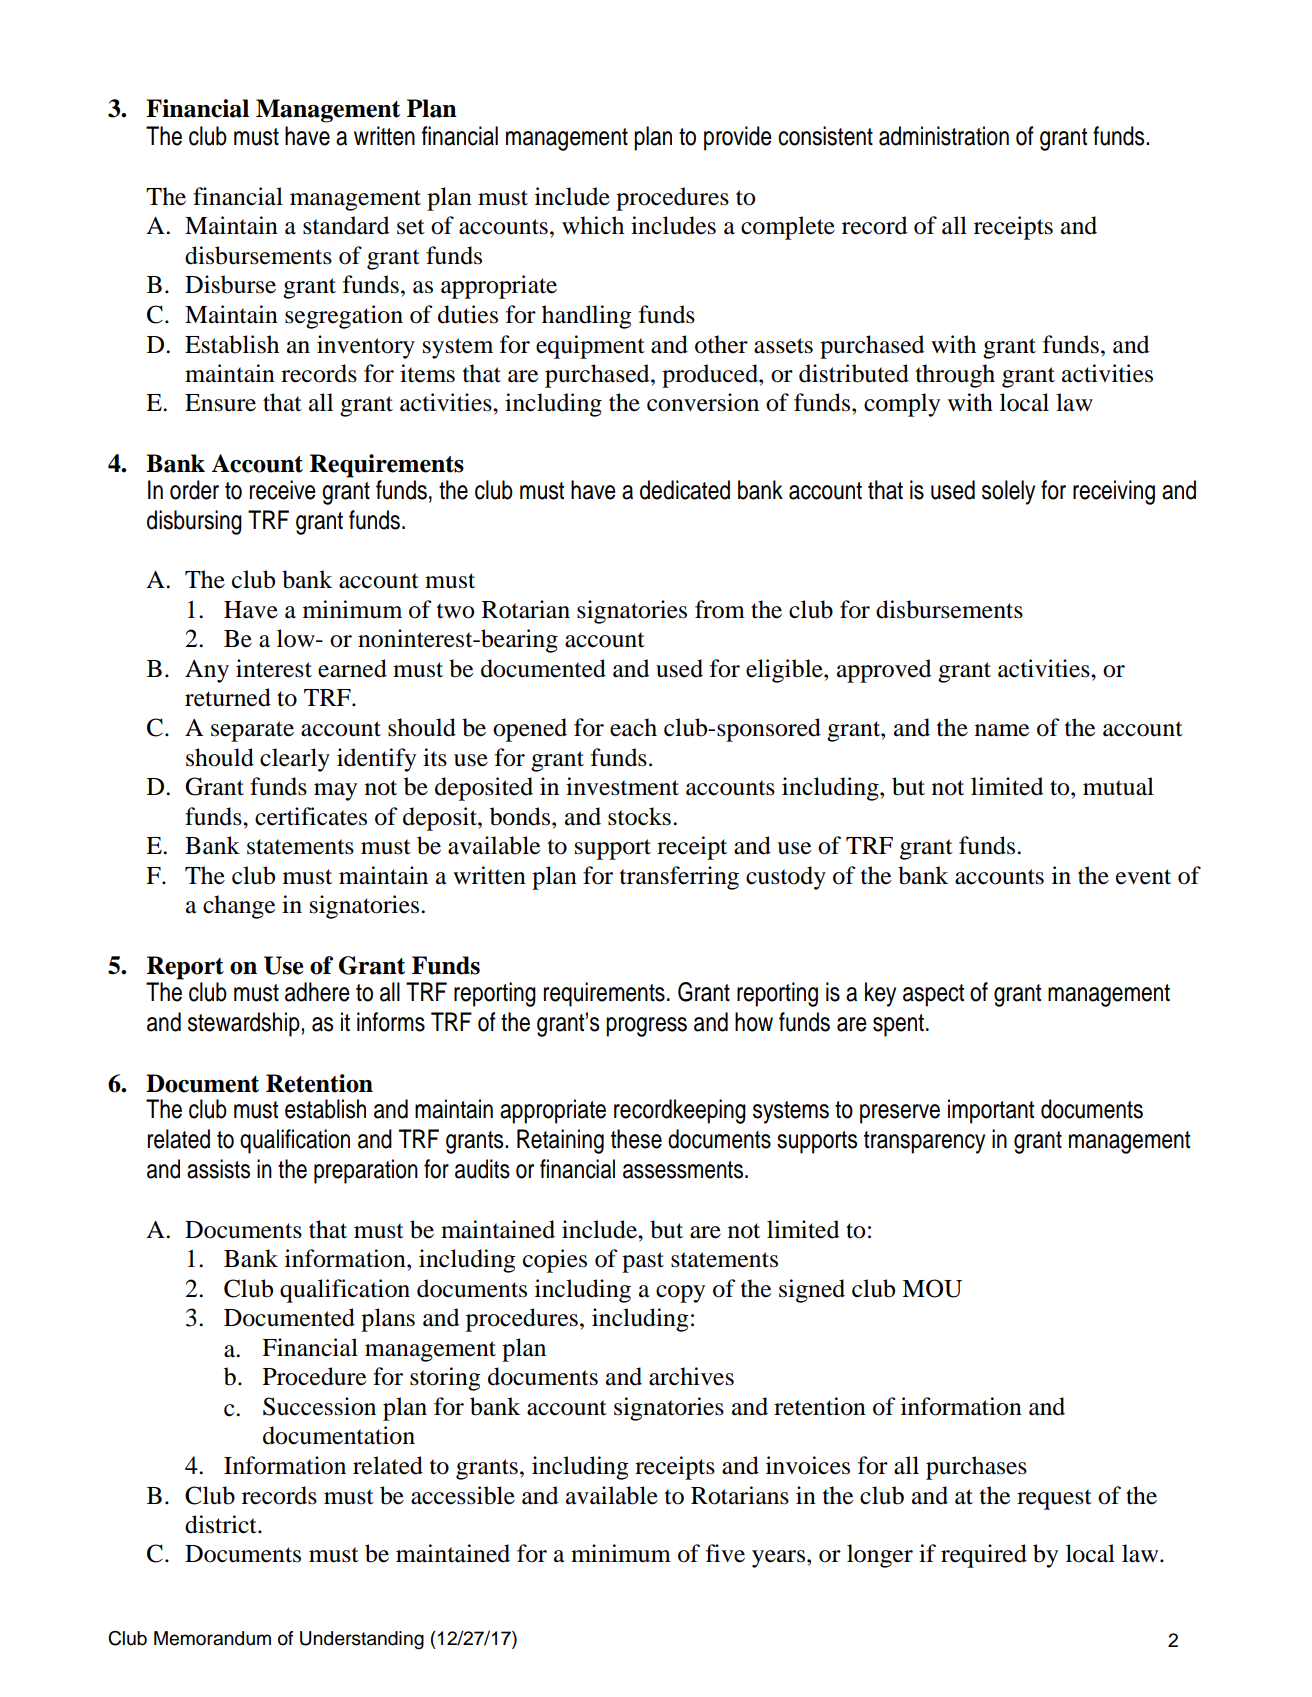 The image size is (1312, 1697). I want to click on provide, so click(738, 138).
